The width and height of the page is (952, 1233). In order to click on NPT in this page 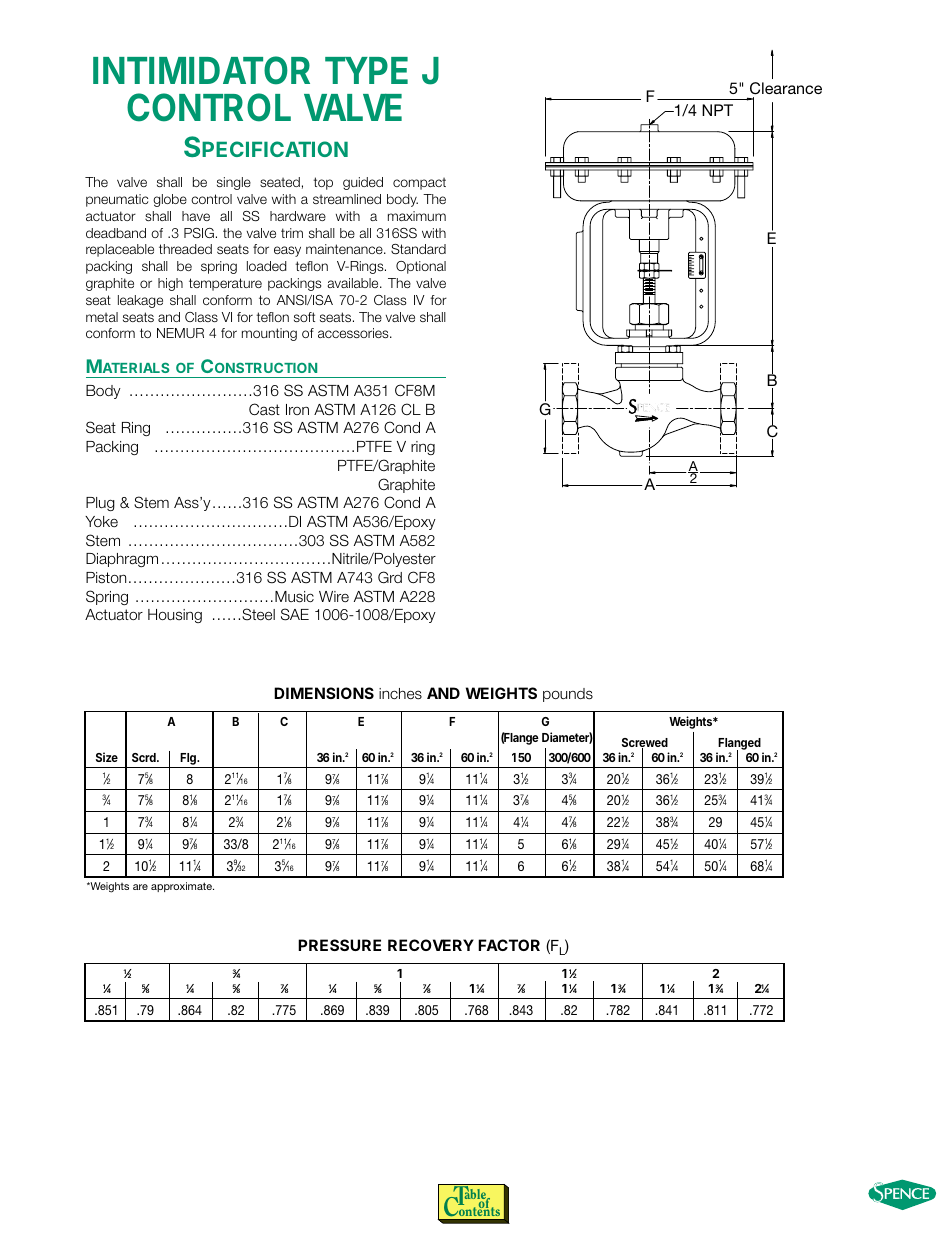, I will do `click(717, 110)`.
